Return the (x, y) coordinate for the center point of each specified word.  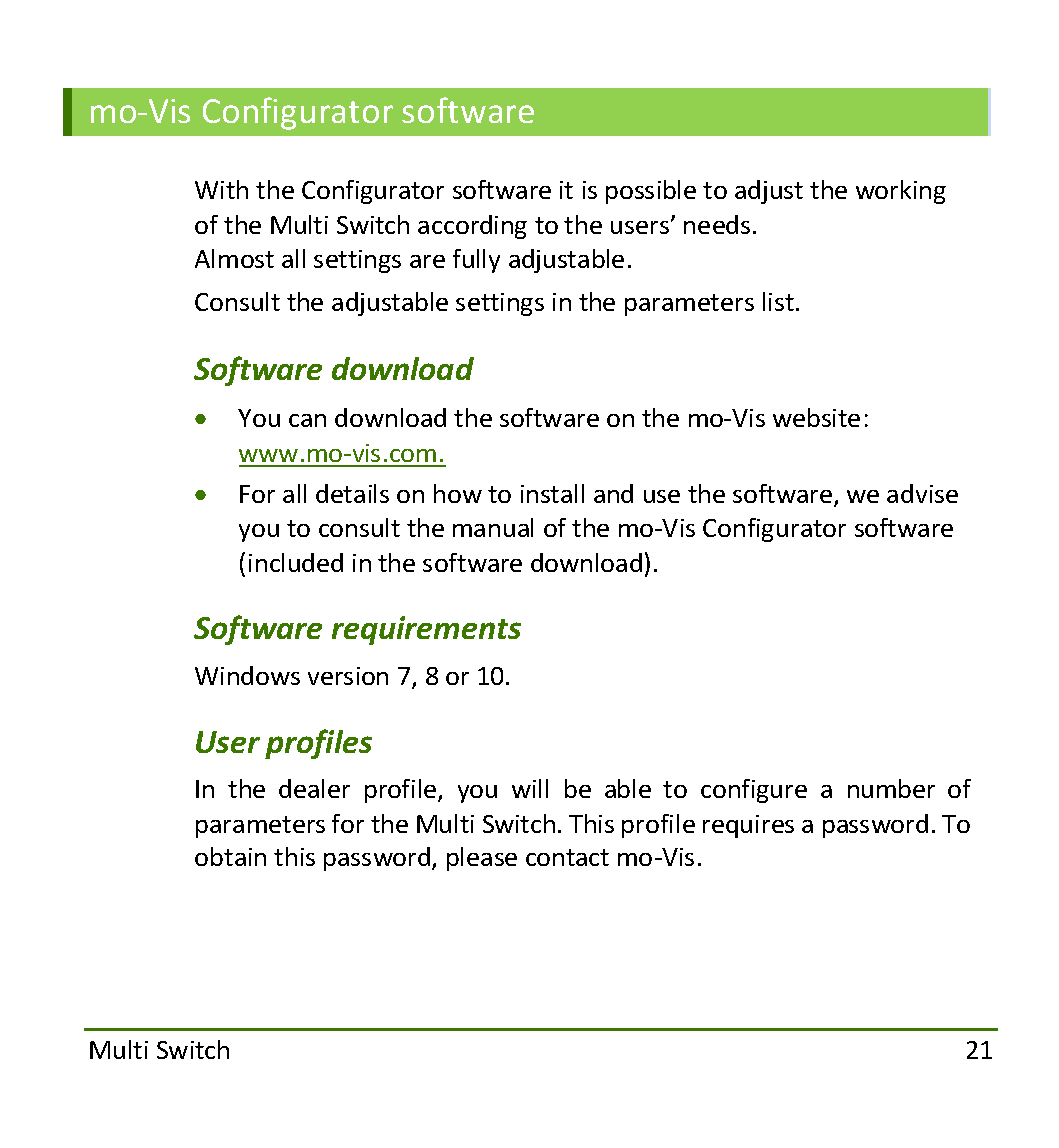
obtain (230, 856)
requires (748, 826)
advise (922, 493)
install (552, 493)
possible (651, 192)
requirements (426, 630)
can (307, 420)
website (816, 417)
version (348, 676)
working (901, 192)
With (221, 189)
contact (567, 857)
